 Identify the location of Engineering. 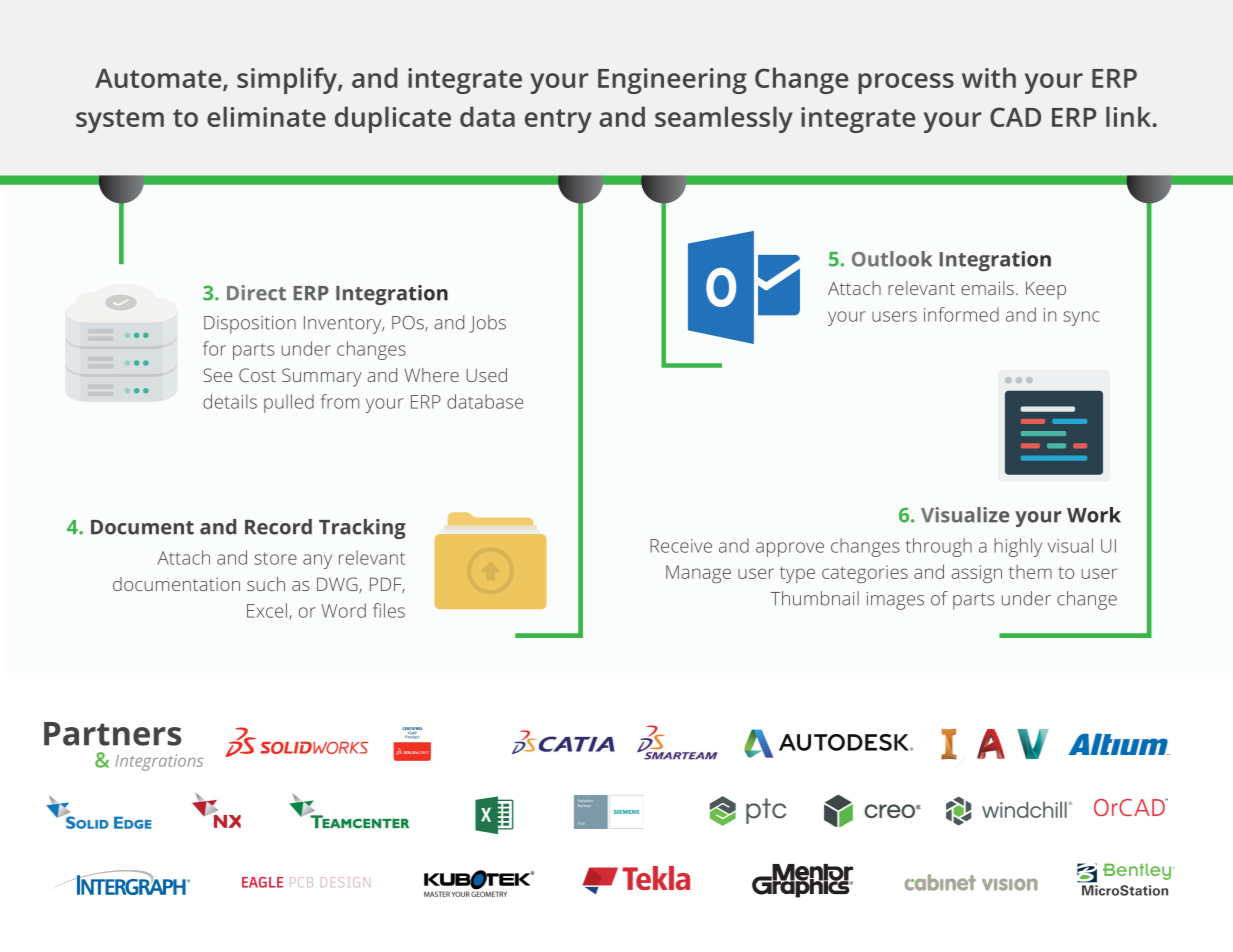
(672, 81).
